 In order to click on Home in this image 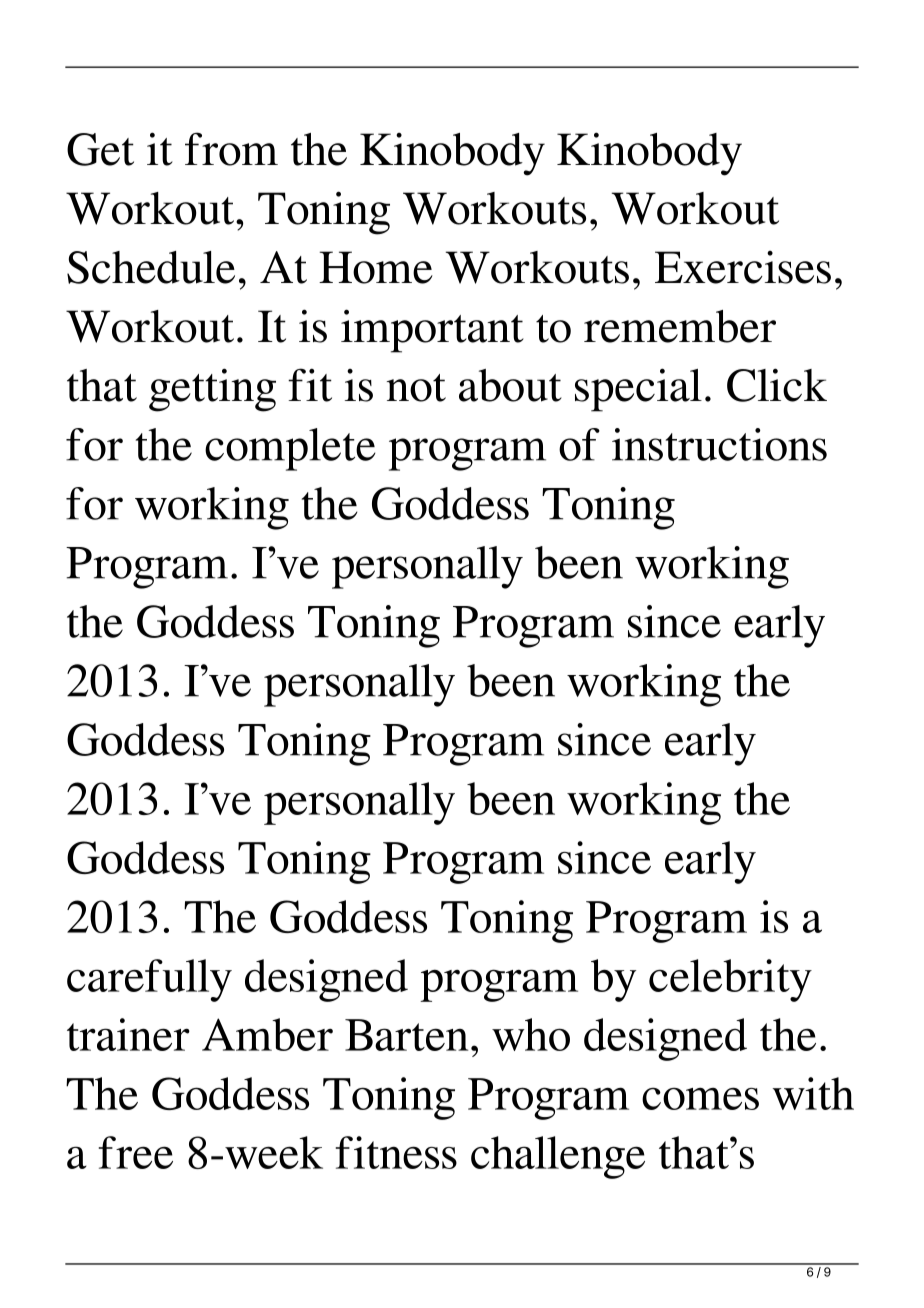, I will do `click(376, 267)`.
